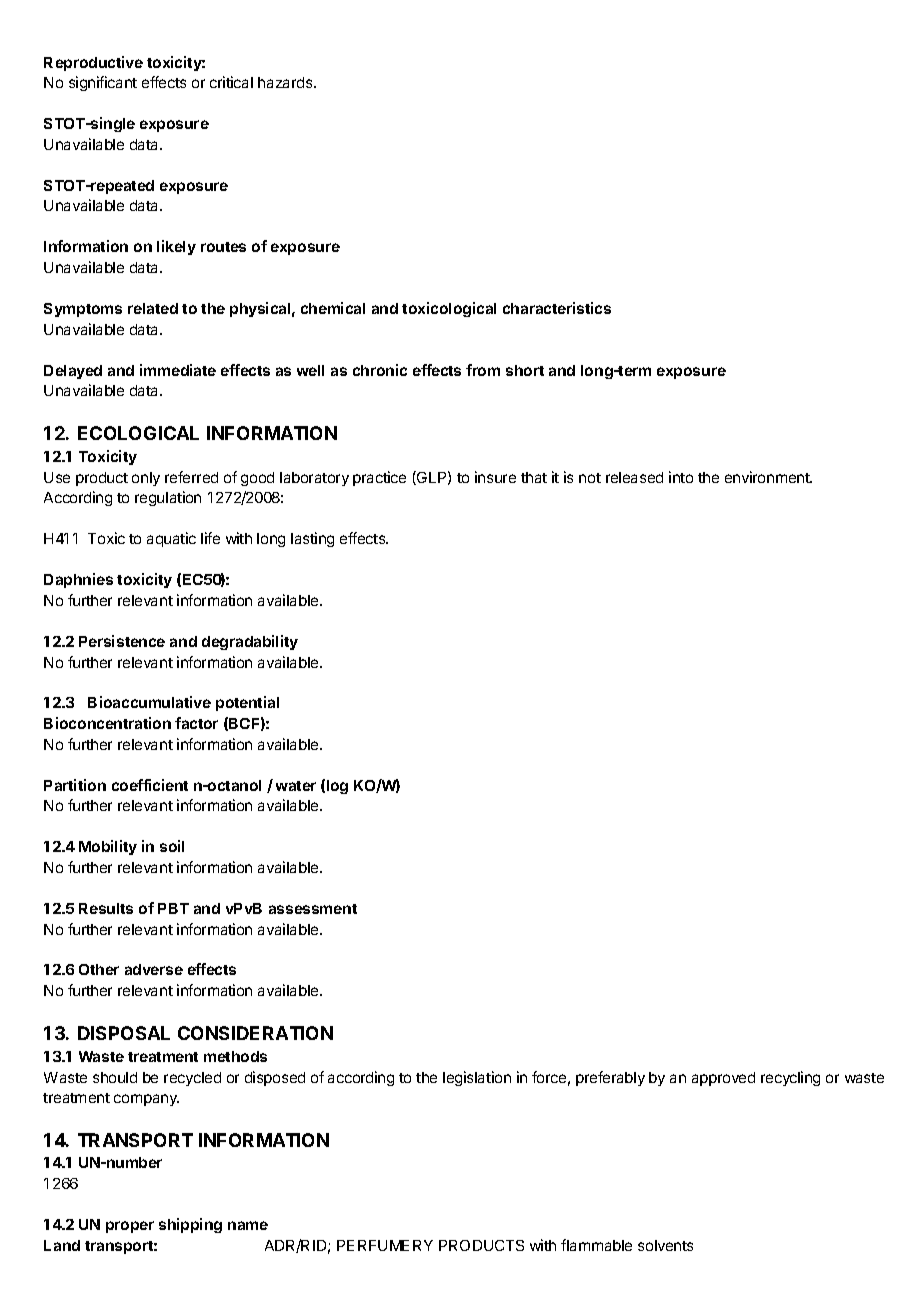 The width and height of the screenshot is (924, 1308). I want to click on significant, so click(103, 83).
